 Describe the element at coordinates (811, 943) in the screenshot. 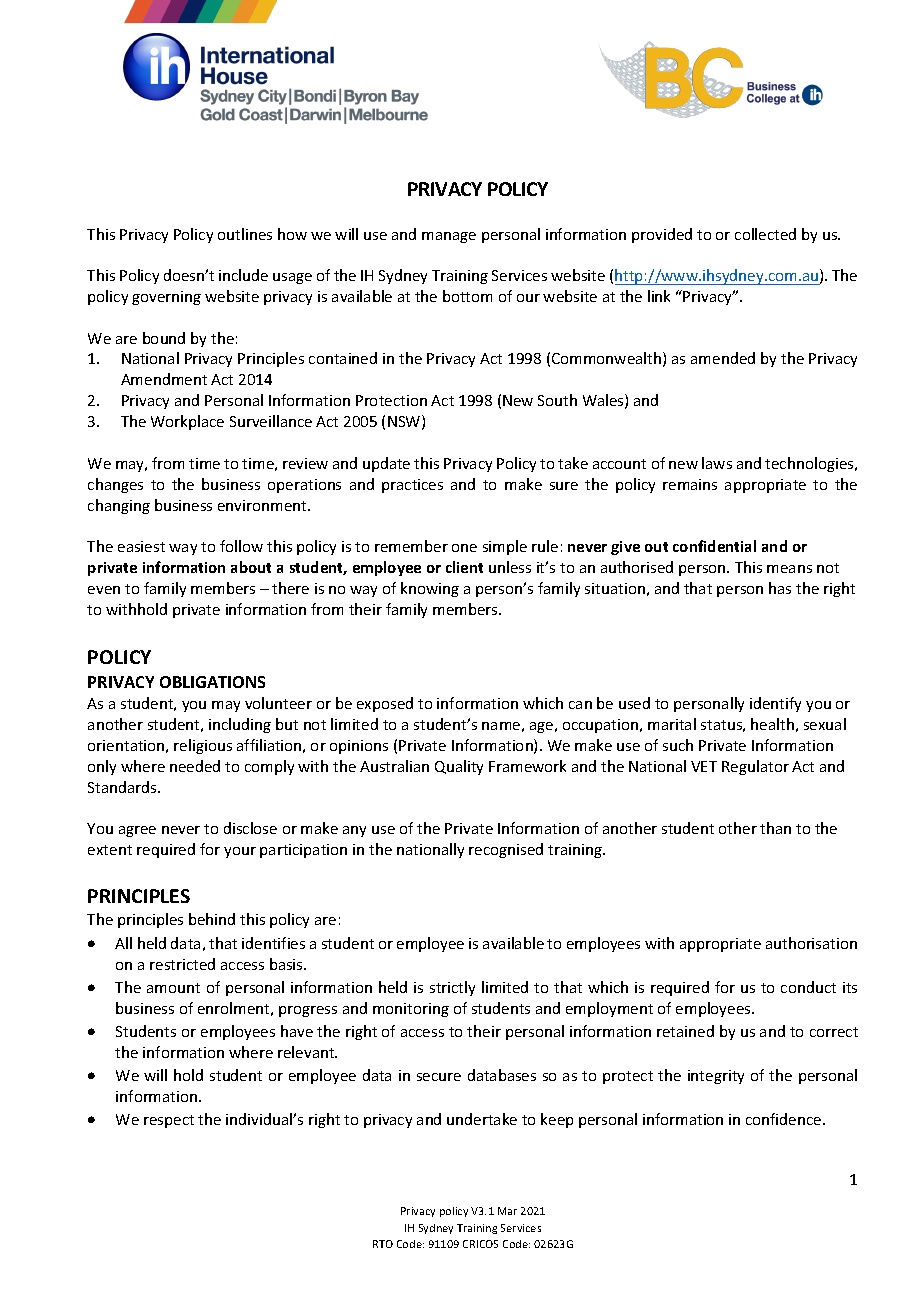

I see `authorisation` at that location.
